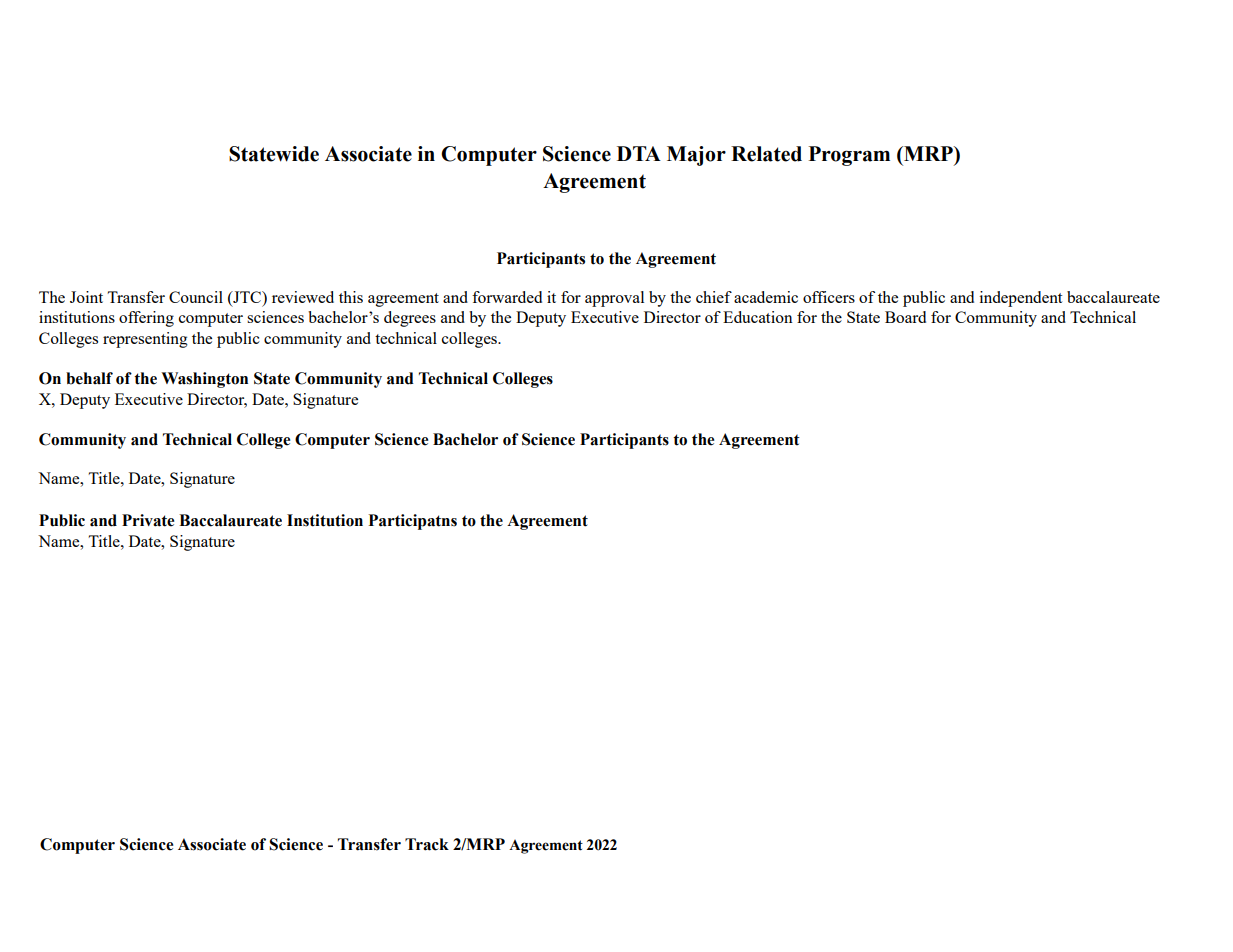 This screenshot has width=1233, height=952. I want to click on Private, so click(148, 520).
